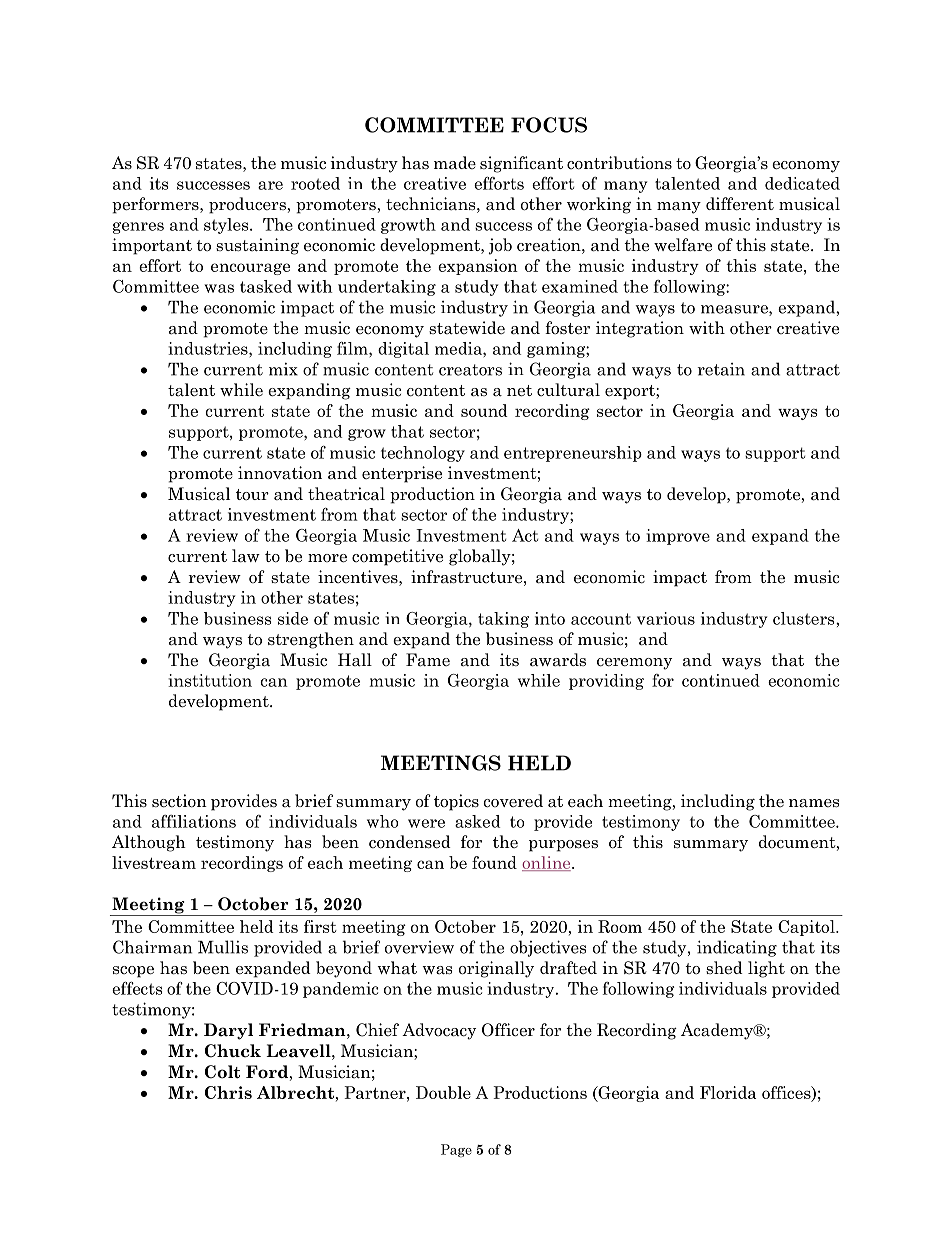 The height and width of the image is (1233, 952). What do you see at coordinates (494, 862) in the image?
I see `found` at bounding box center [494, 862].
